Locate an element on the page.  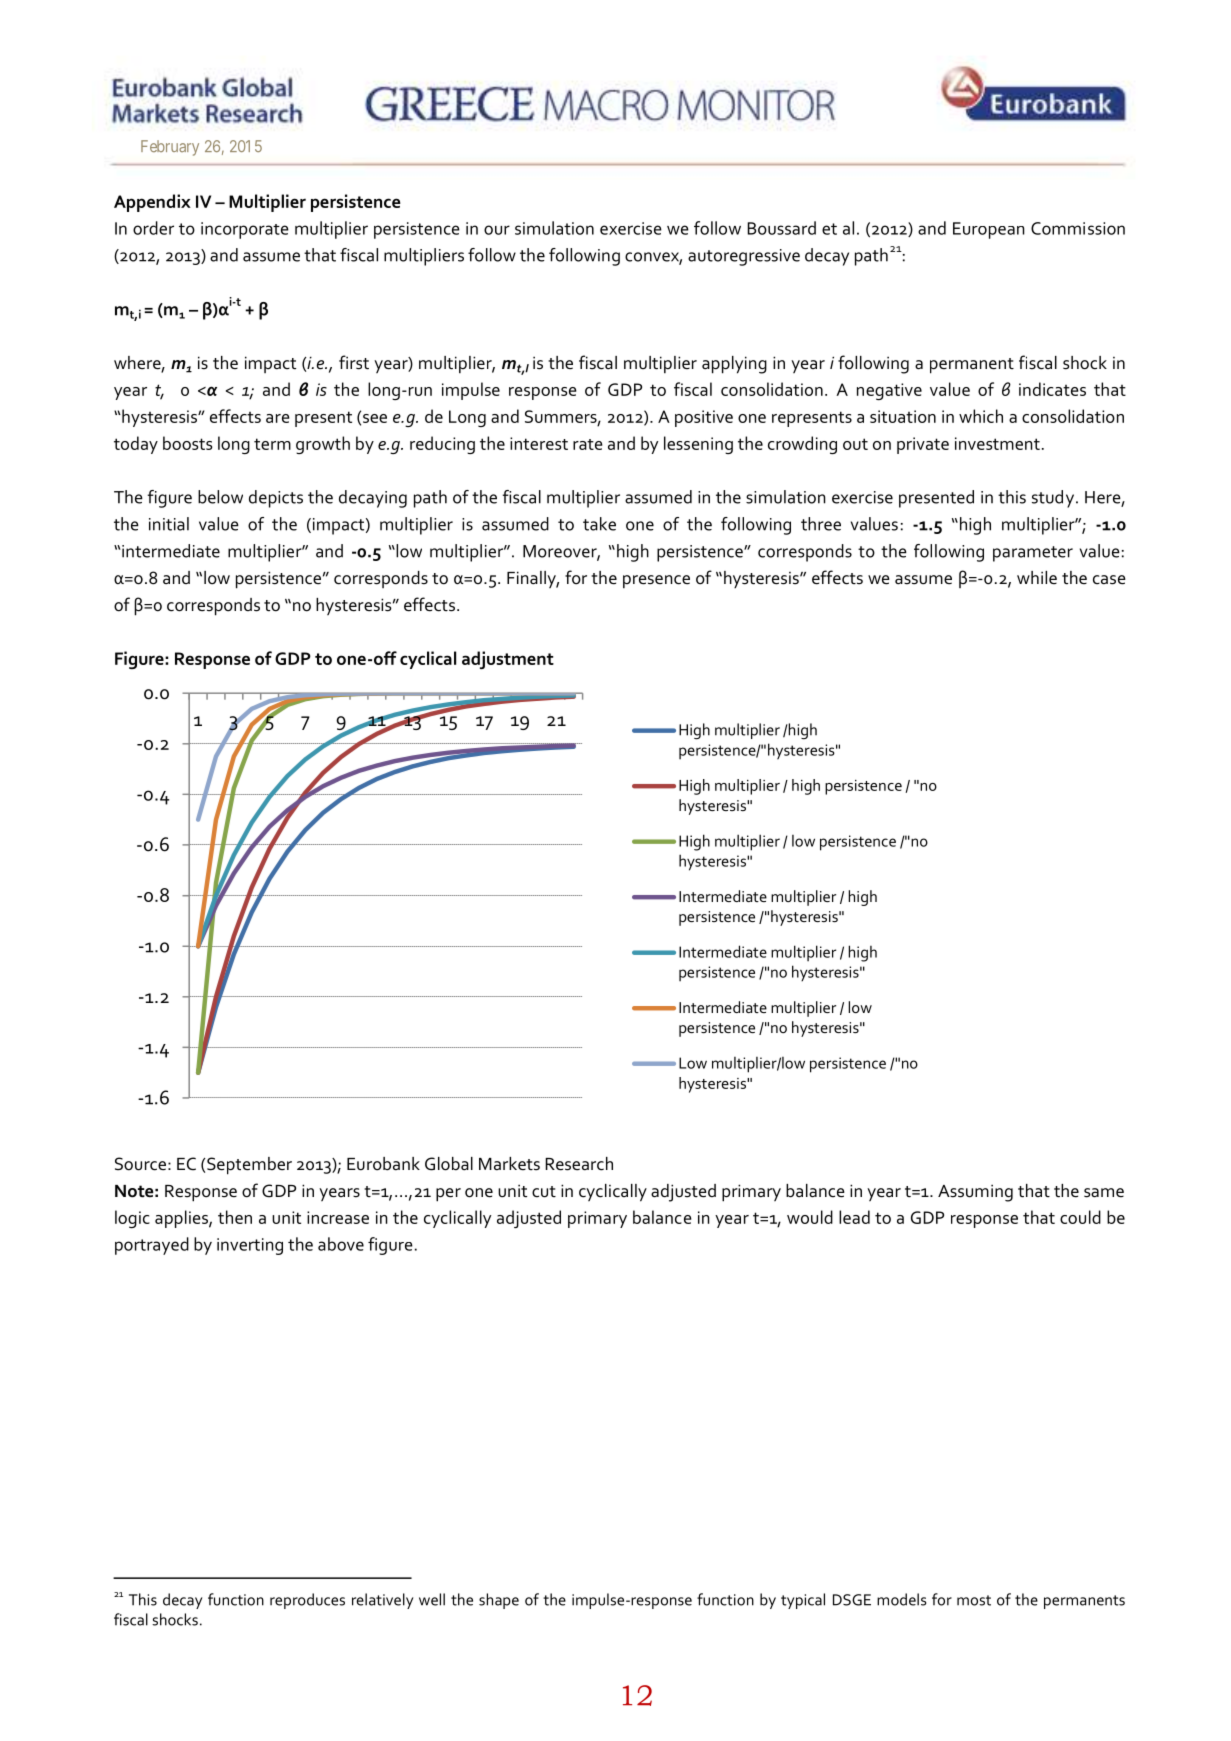
reproduces is located at coordinates (307, 1601).
